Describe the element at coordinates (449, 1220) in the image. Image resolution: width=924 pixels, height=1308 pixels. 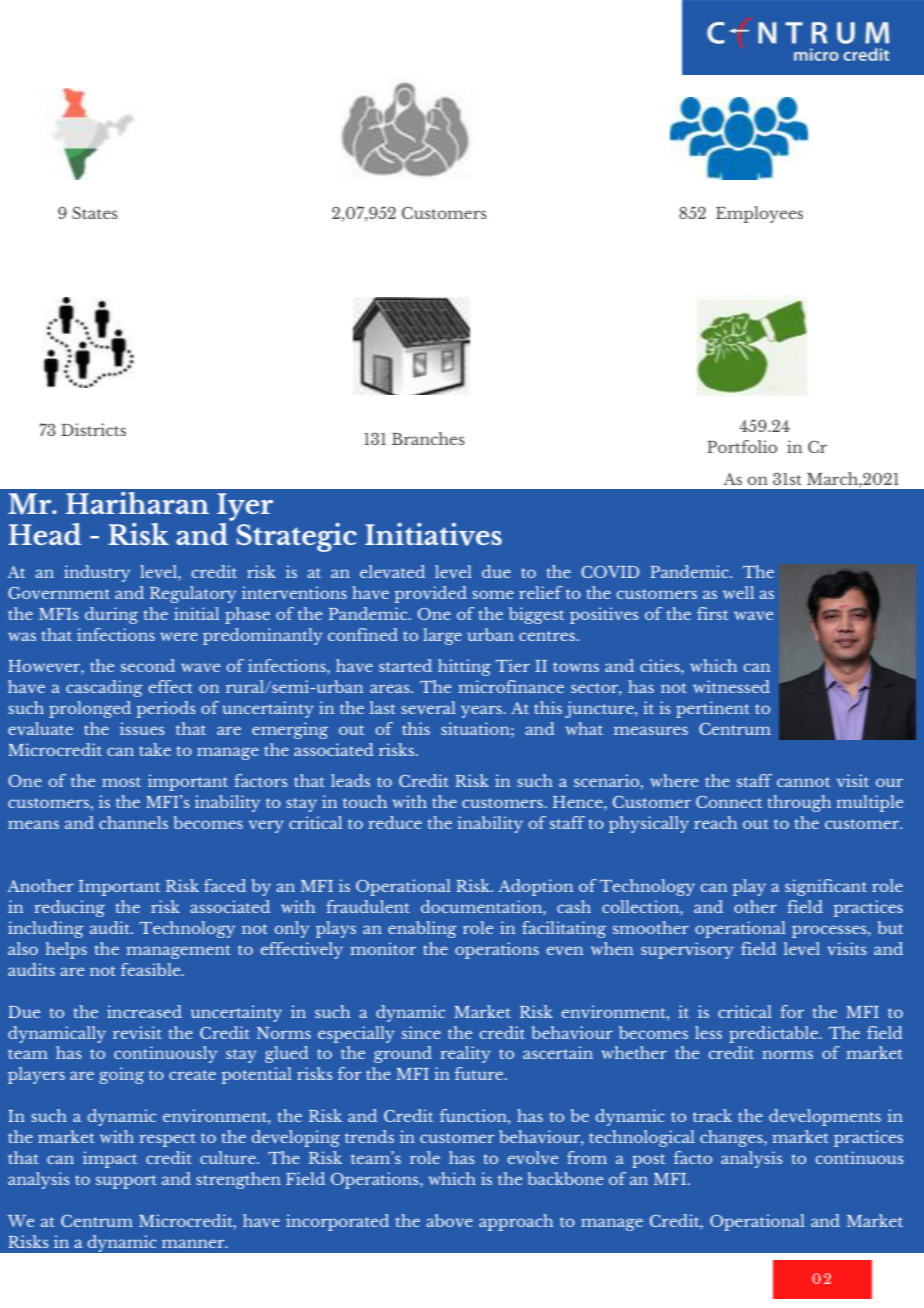
I see `above` at that location.
